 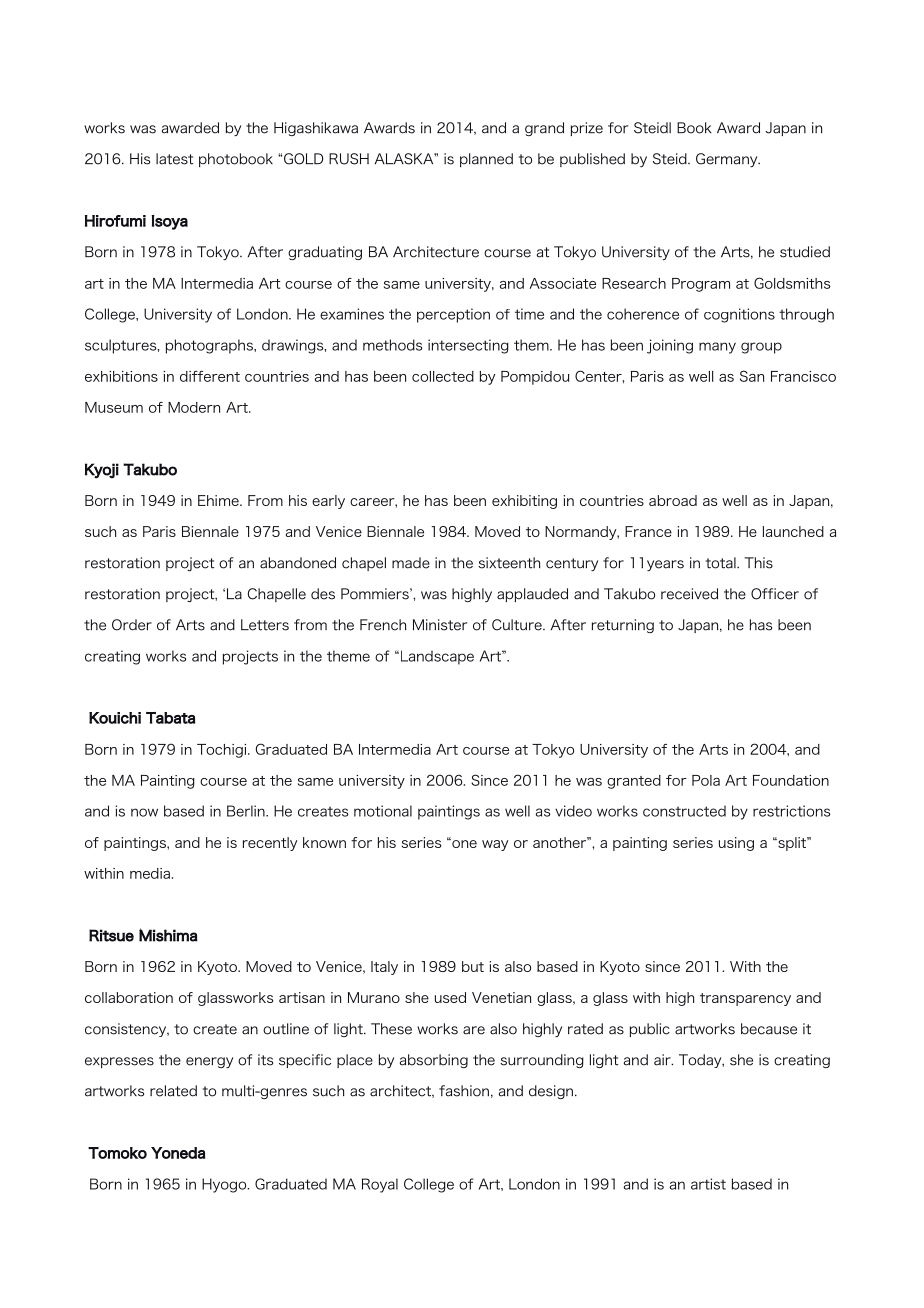 I want to click on Landscape, so click(x=436, y=657).
